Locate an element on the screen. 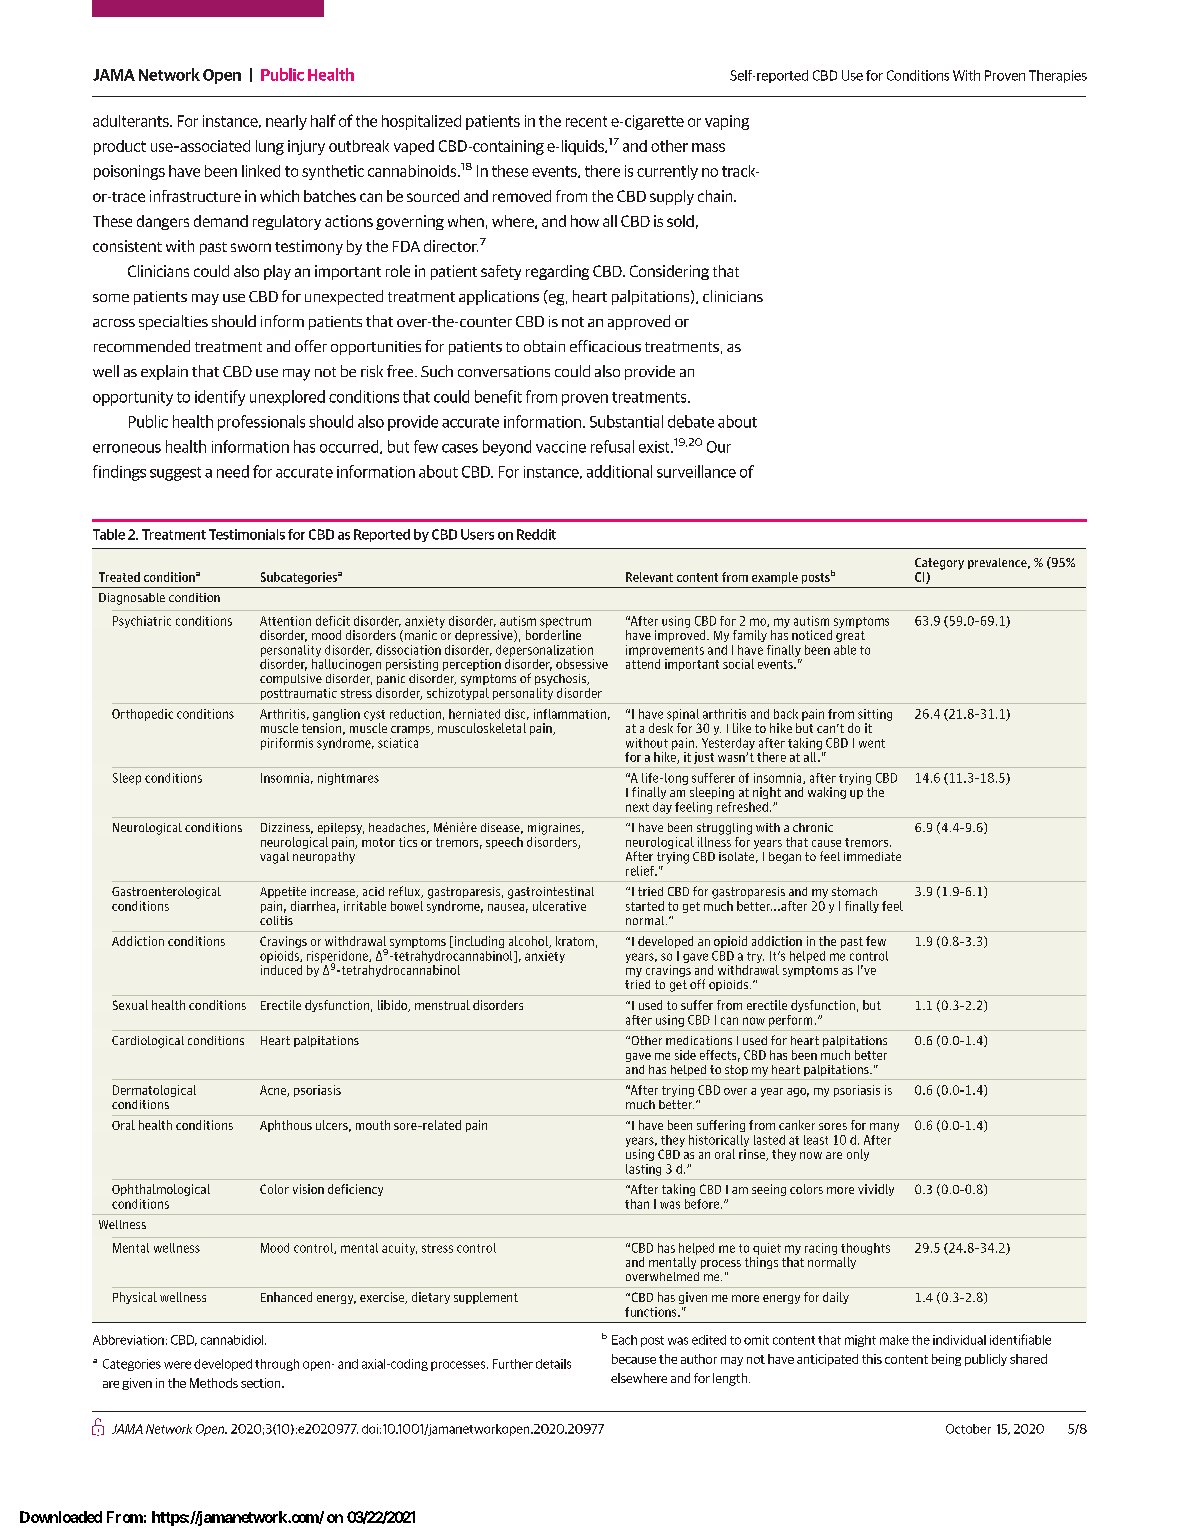 The width and height of the screenshot is (1182, 1530). many is located at coordinates (884, 1127).
